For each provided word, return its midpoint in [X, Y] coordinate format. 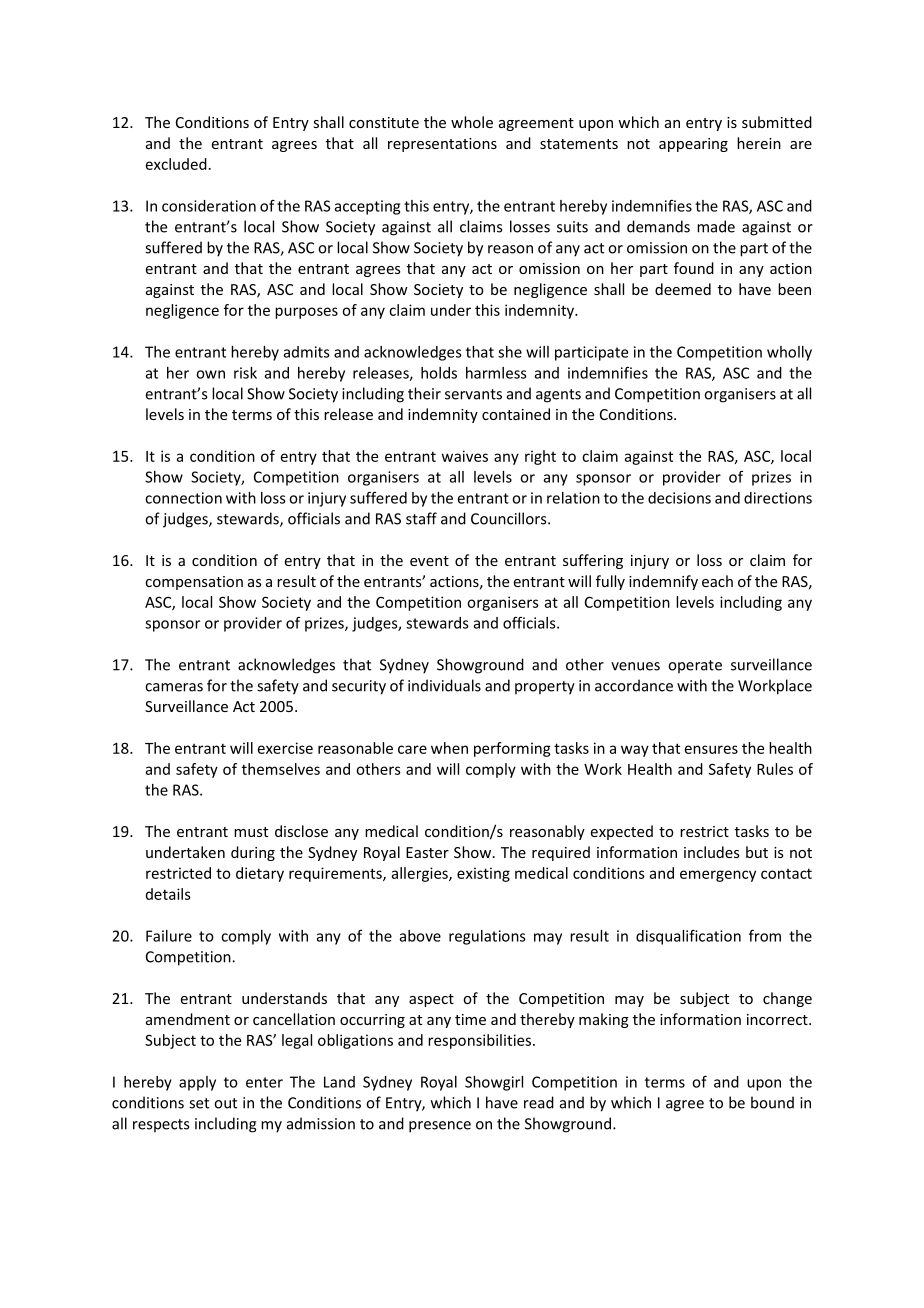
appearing [693, 145]
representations [442, 145]
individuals [444, 685]
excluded [176, 164]
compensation [194, 583]
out [225, 1103]
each [717, 581]
